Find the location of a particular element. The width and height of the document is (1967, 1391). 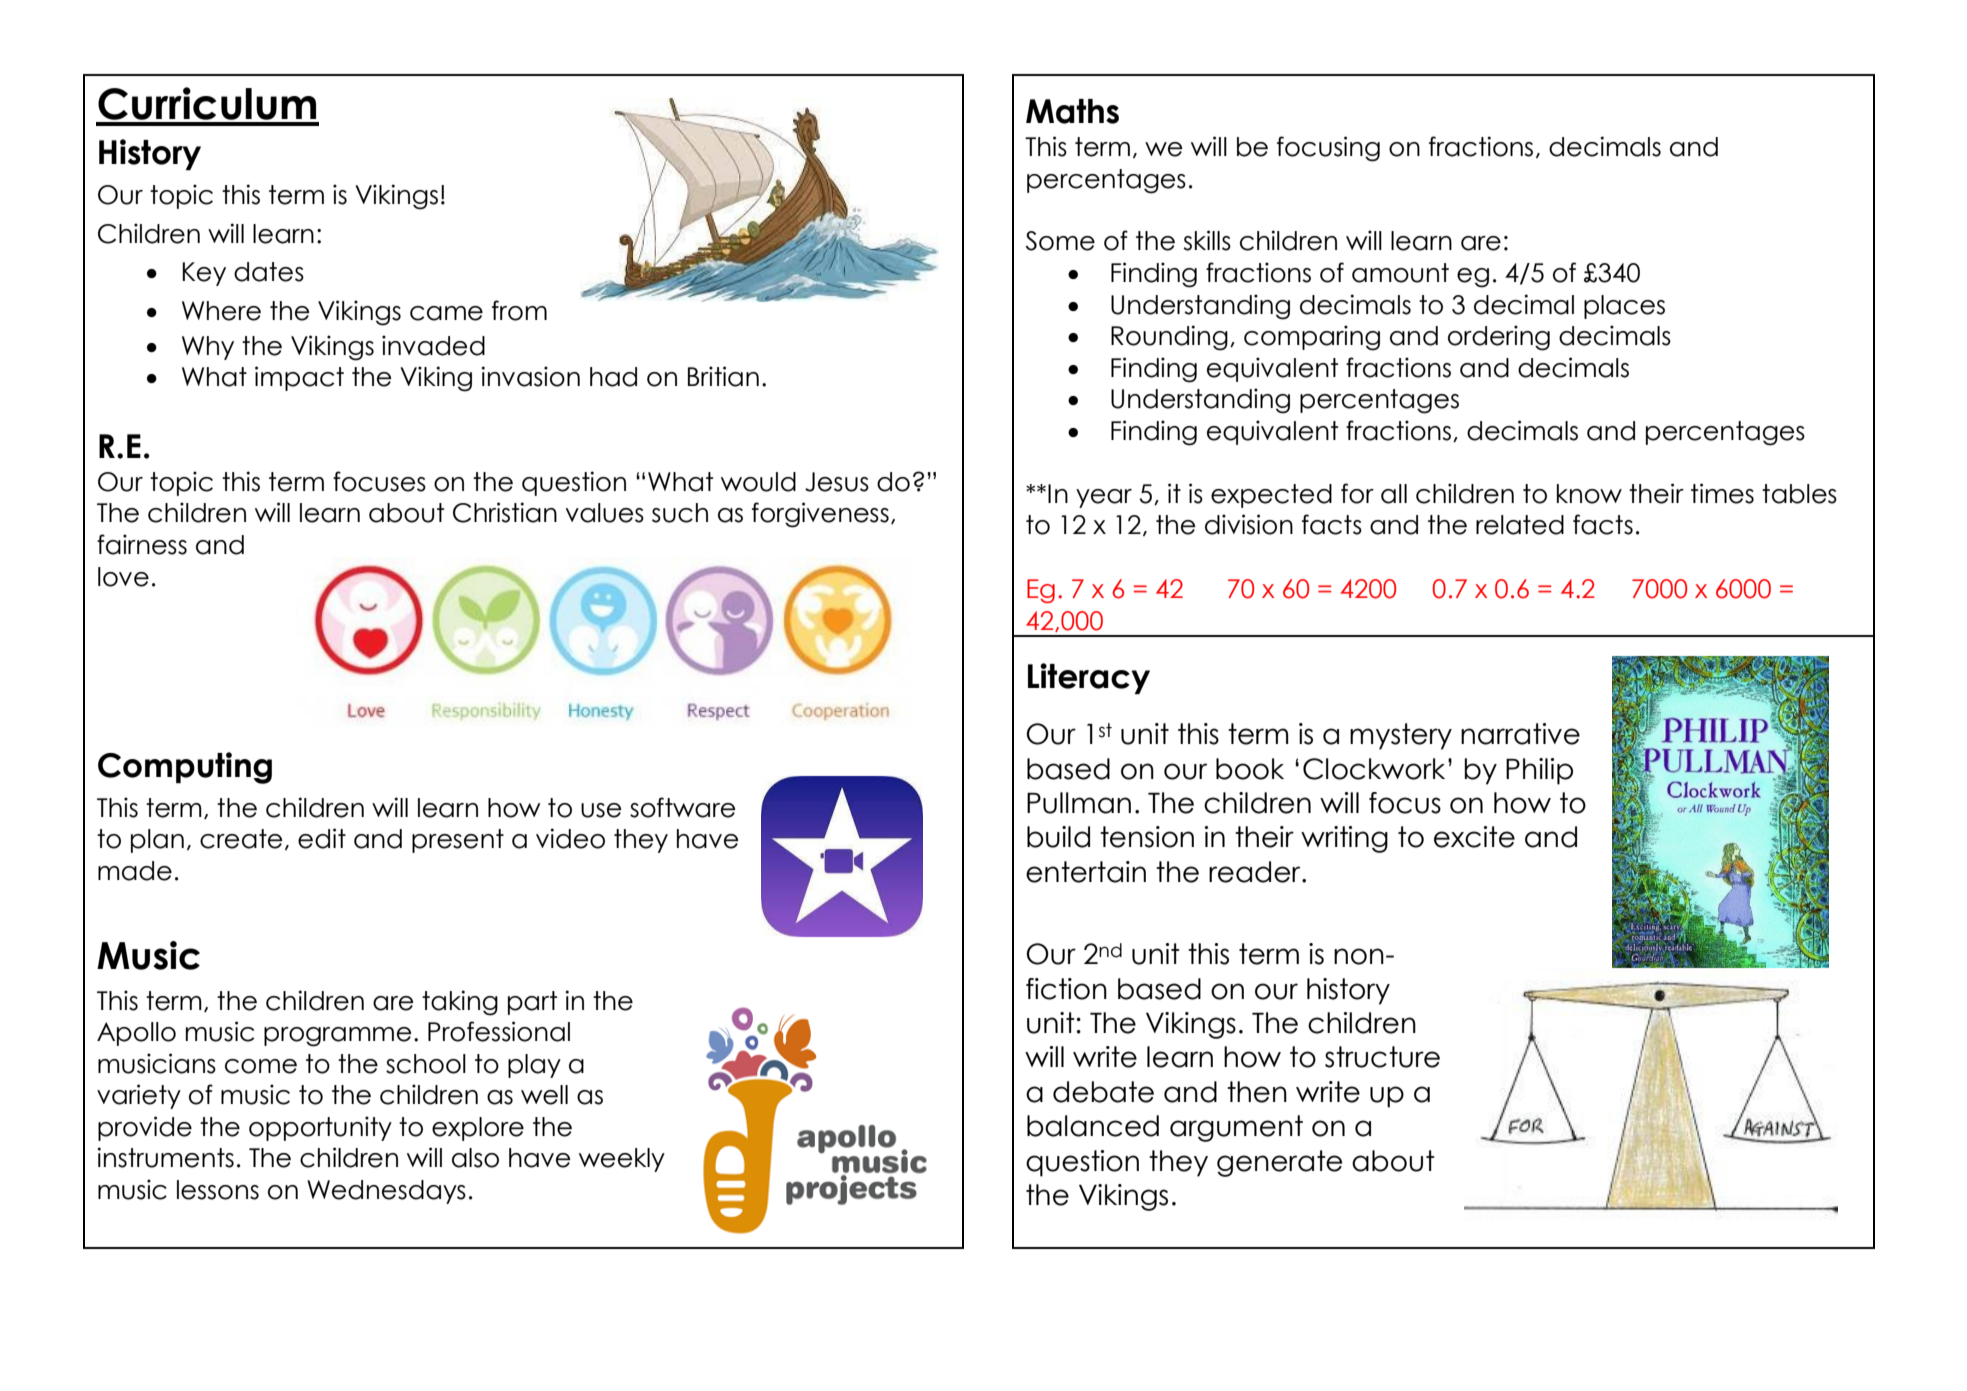

excite is located at coordinates (1474, 837).
